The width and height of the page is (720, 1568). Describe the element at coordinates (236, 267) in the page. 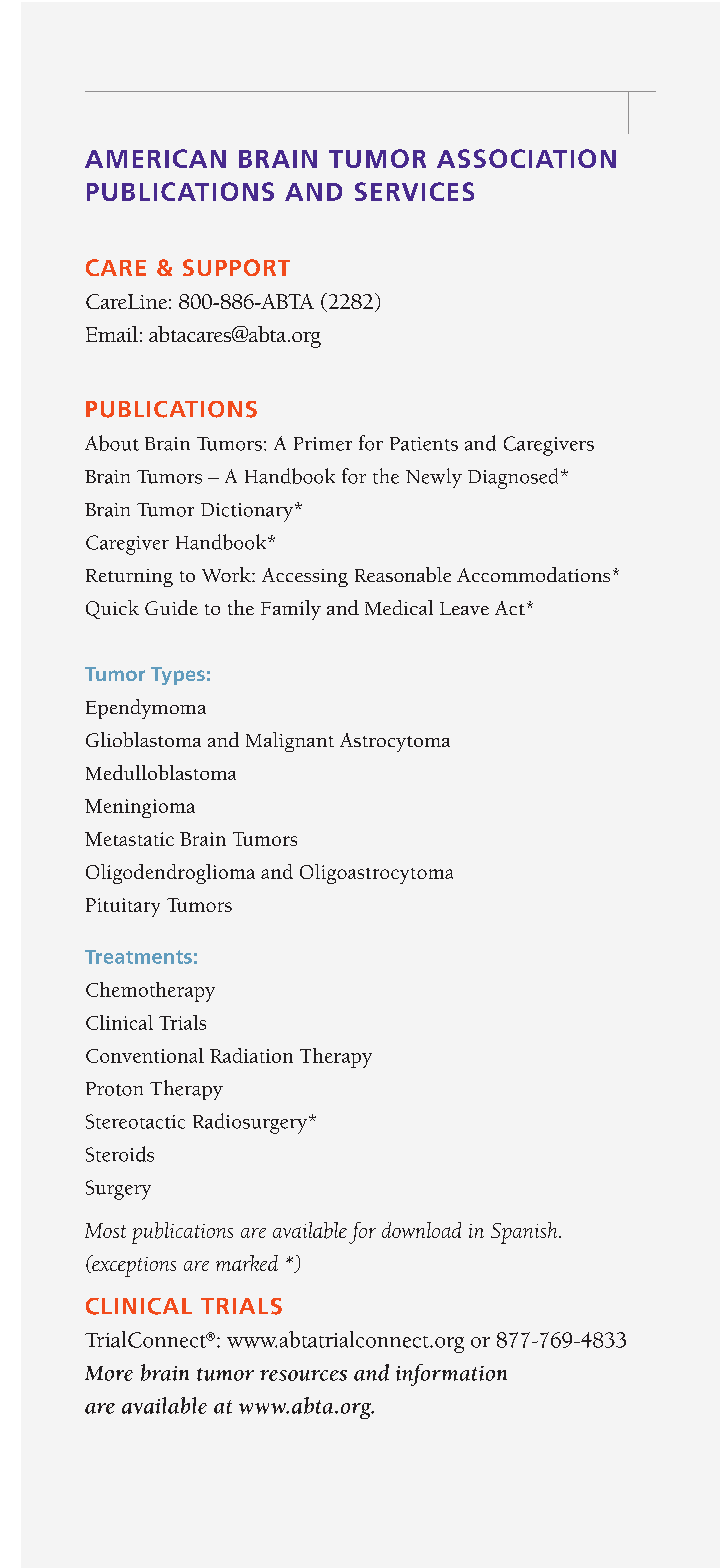

I see `SUPPORT` at that location.
